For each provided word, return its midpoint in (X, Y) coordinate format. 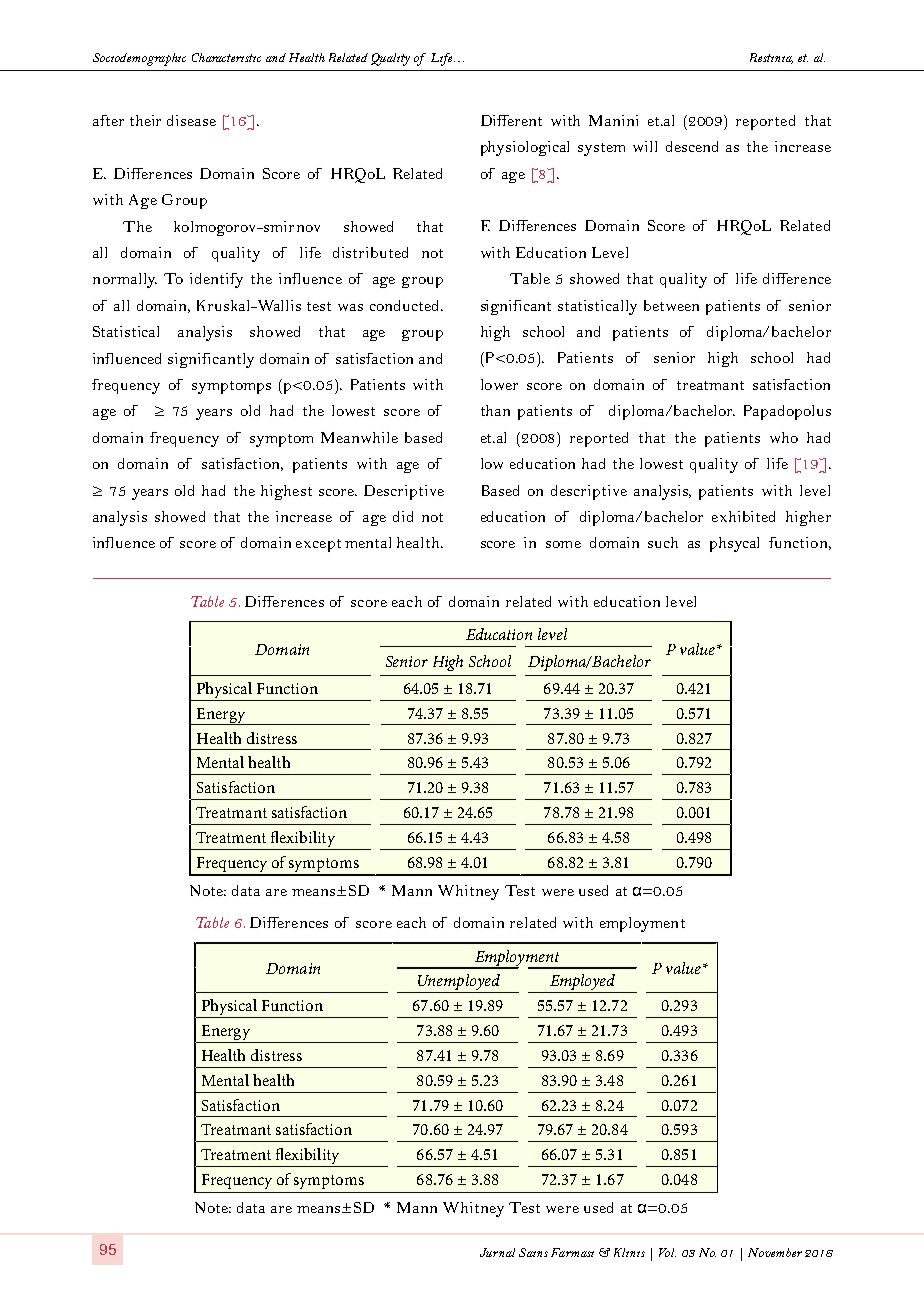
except (318, 545)
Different (511, 120)
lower (499, 384)
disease (191, 120)
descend (692, 146)
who (784, 437)
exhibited (743, 516)
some (563, 544)
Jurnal (497, 1252)
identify (216, 280)
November (775, 1252)
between (671, 305)
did (403, 516)
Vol (667, 1252)
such (663, 542)
